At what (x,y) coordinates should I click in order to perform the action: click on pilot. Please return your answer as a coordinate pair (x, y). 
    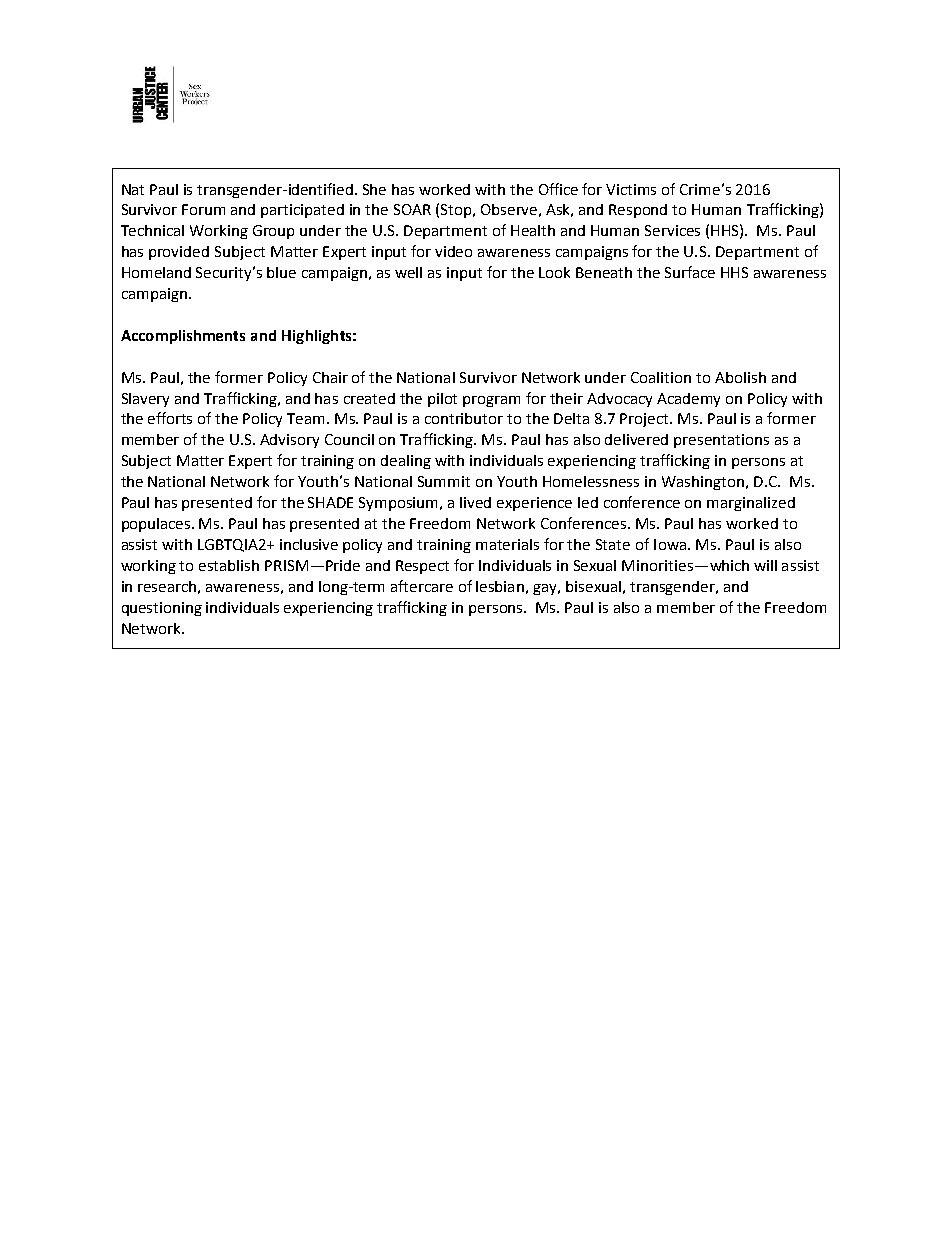
    Looking at the image, I should click on (442, 400).
